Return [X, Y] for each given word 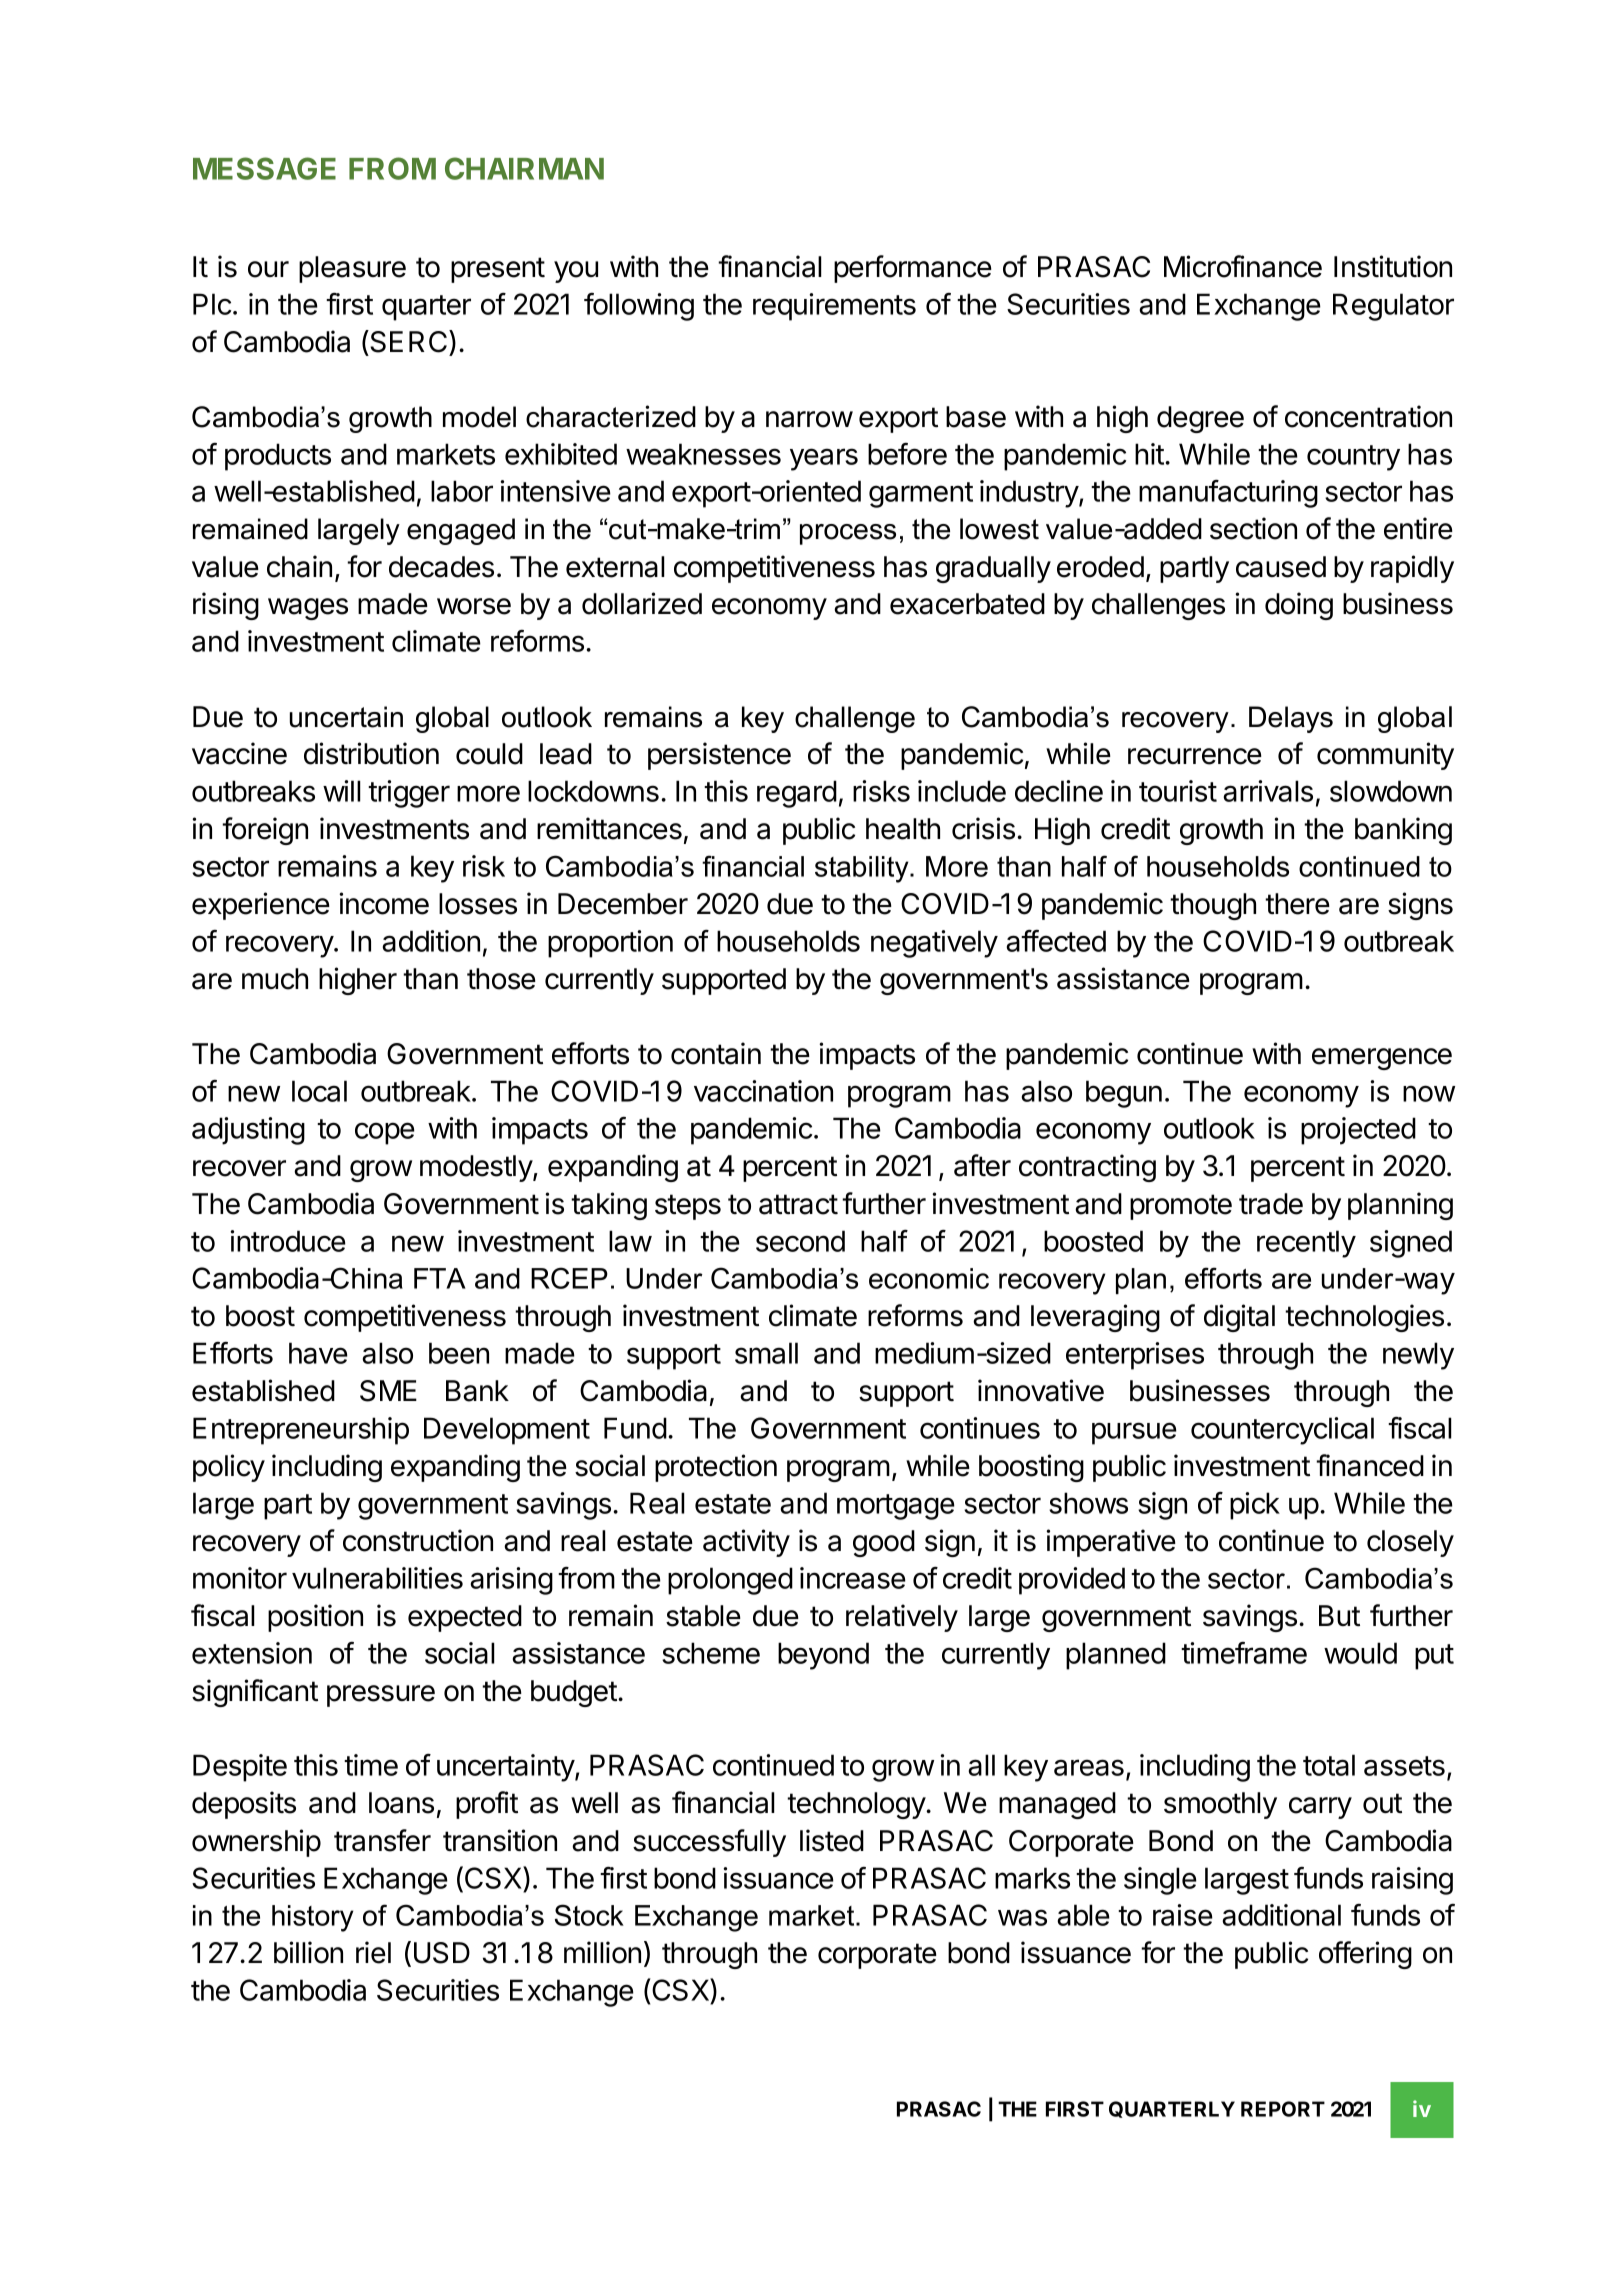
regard [797, 794]
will [342, 791]
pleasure [352, 269]
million [602, 1952]
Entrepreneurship [301, 1431]
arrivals [1268, 791]
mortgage [896, 1507]
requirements [834, 307]
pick [1255, 1506]
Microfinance [1243, 266]
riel [373, 1952]
